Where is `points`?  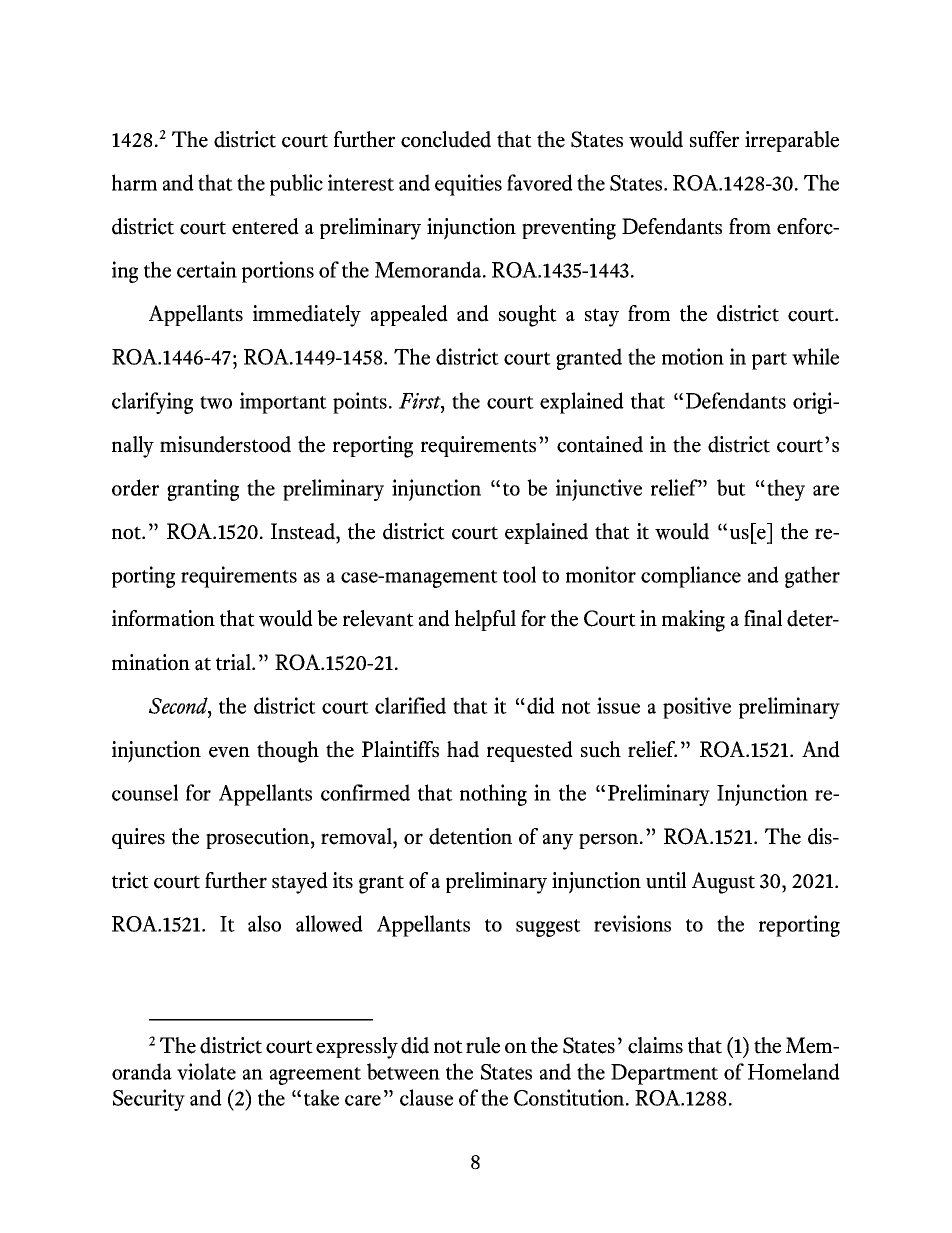 points is located at coordinates (360, 403).
